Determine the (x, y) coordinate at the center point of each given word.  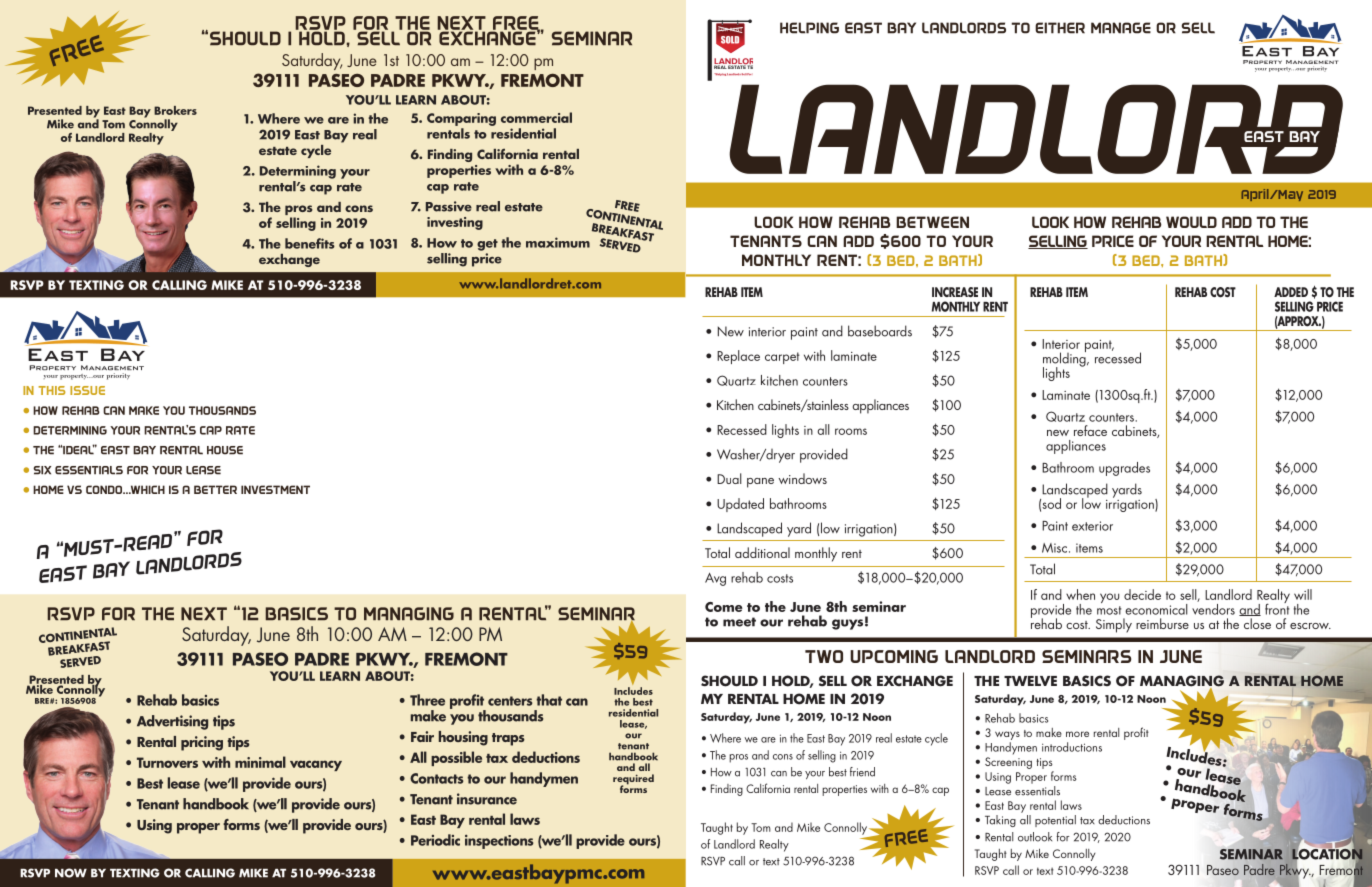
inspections (499, 841)
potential (1055, 821)
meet (739, 622)
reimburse (1162, 623)
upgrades (1124, 469)
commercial (536, 117)
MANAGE (1121, 28)
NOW (71, 873)
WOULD (1191, 222)
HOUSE (225, 450)
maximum (558, 242)
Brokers (175, 110)
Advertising (172, 722)
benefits (310, 243)
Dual (729, 478)
